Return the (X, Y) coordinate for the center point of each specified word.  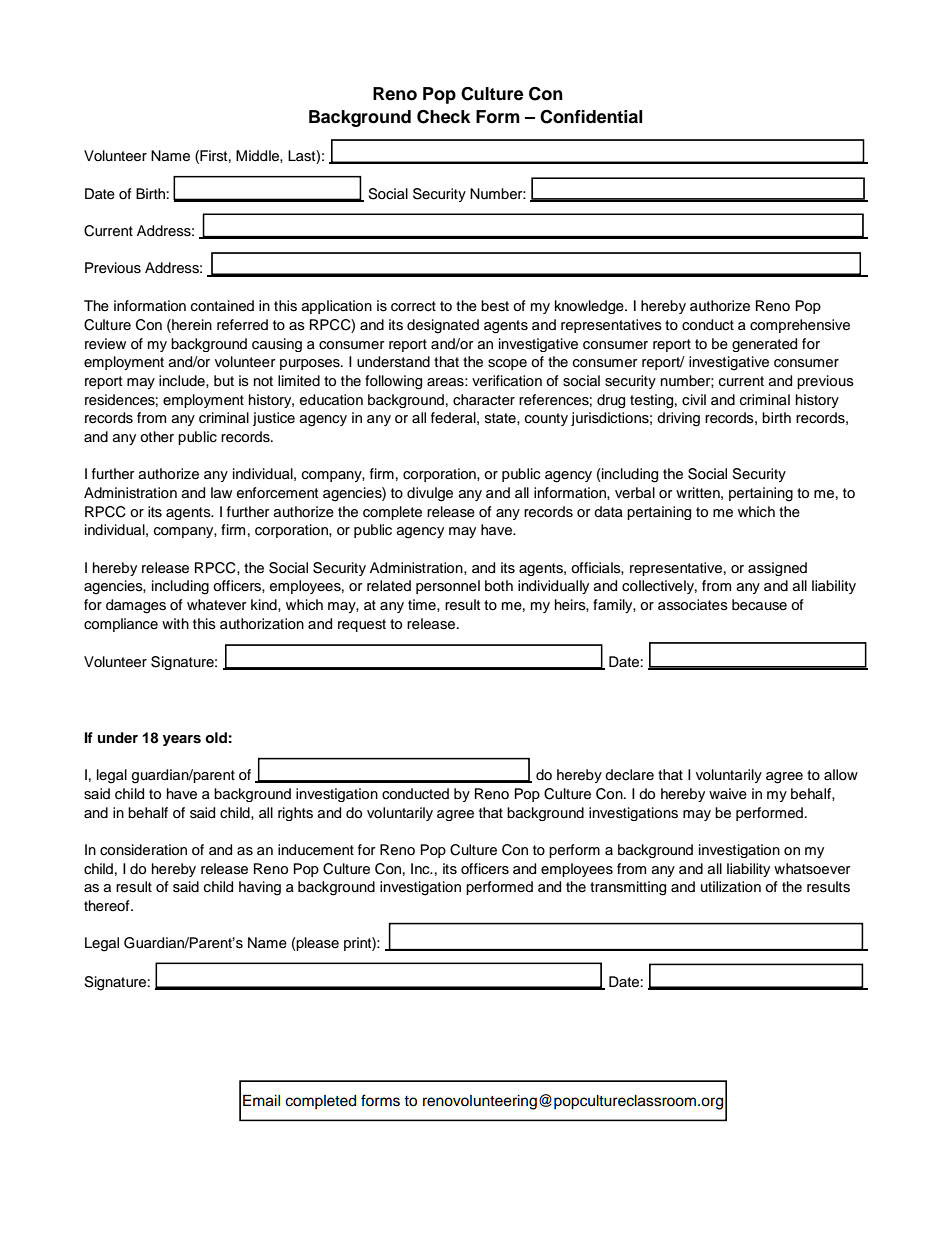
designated (443, 326)
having (260, 888)
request (362, 625)
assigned (777, 569)
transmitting (628, 888)
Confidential (591, 117)
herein (191, 326)
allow (841, 774)
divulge (430, 494)
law (221, 492)
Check (444, 117)
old (216, 738)
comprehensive (800, 326)
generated (764, 345)
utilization (731, 886)
